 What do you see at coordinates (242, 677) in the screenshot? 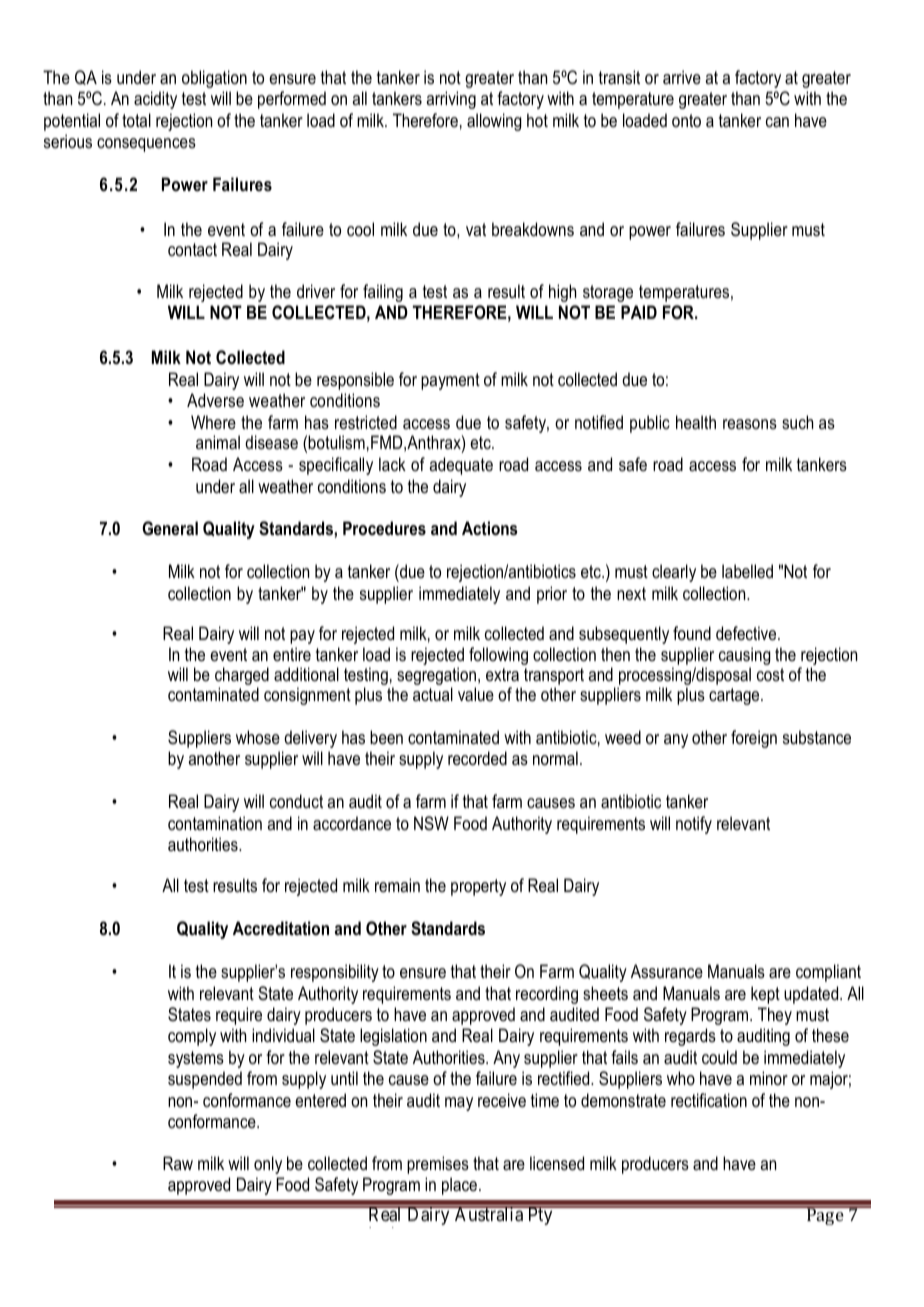
I see `charged` at bounding box center [242, 677].
